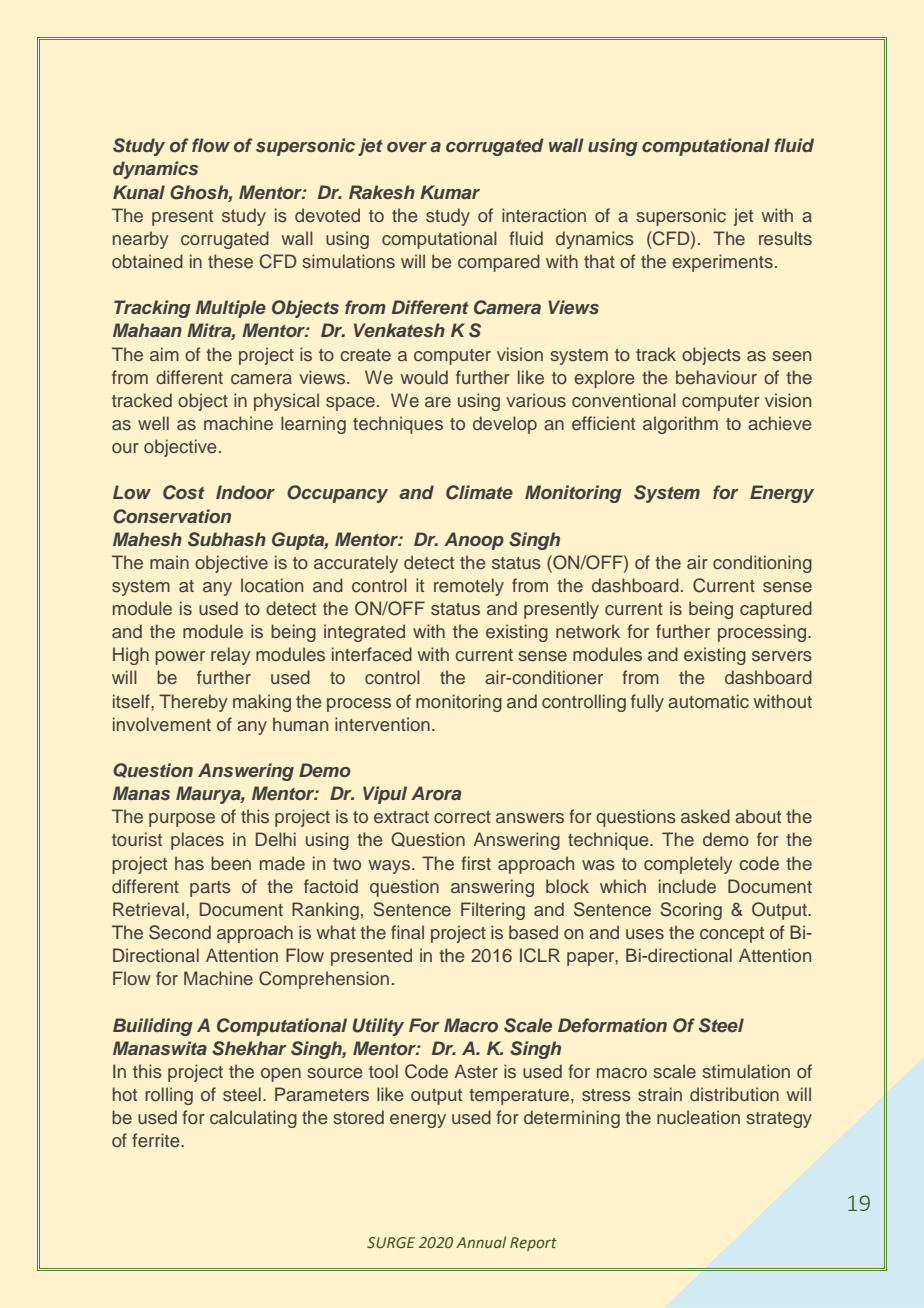  What do you see at coordinates (698, 1117) in the document?
I see `nucleation` at bounding box center [698, 1117].
